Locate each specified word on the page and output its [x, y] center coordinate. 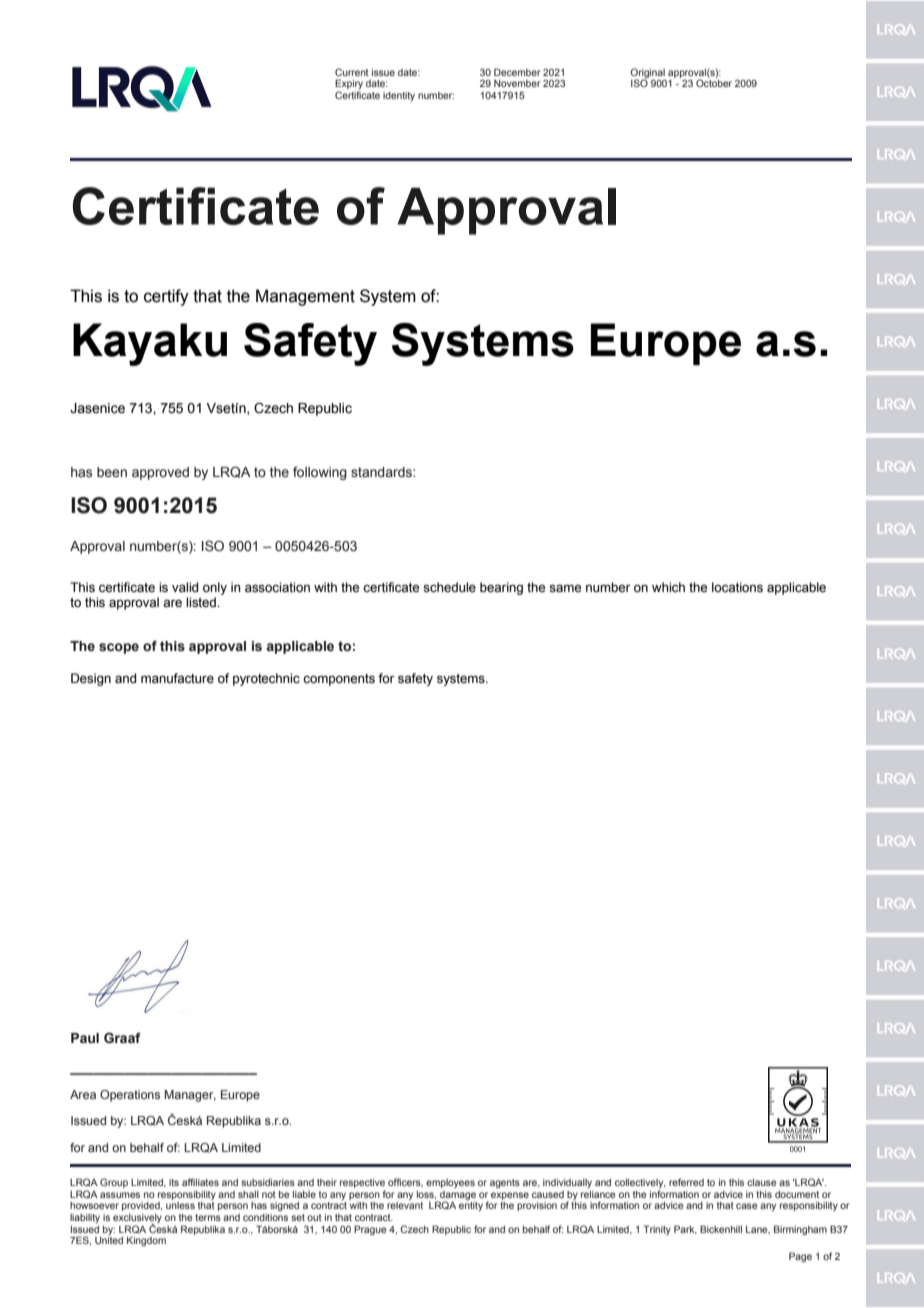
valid [185, 587]
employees [450, 1183]
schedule [449, 587]
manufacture [177, 678]
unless [180, 1205]
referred [686, 1182]
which [668, 587]
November [517, 83]
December [517, 72]
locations [737, 587]
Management [305, 297]
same [565, 588]
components [339, 680]
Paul [85, 1038]
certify [166, 297]
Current [352, 72]
